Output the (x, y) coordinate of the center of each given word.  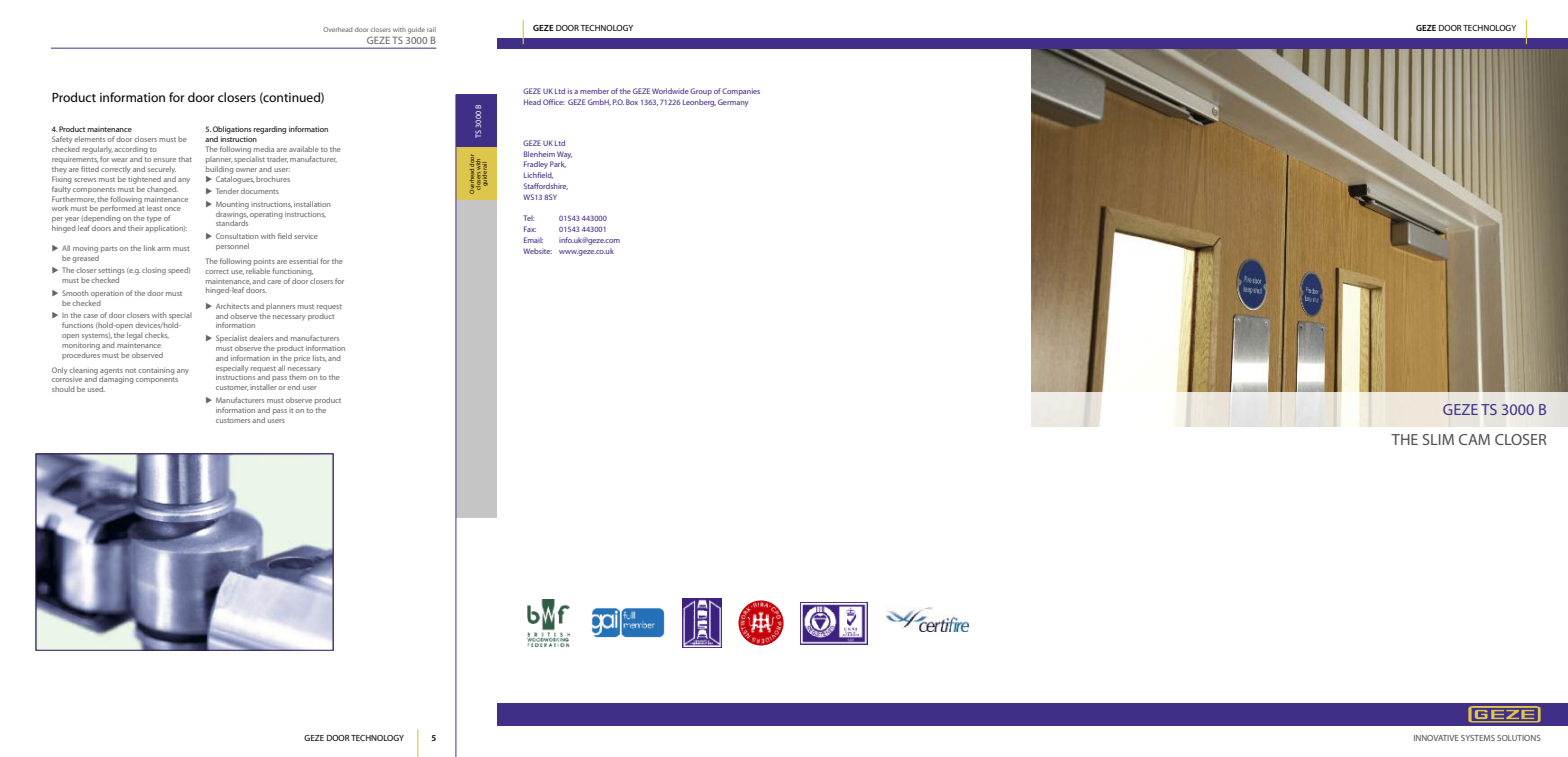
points (264, 262)
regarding (269, 130)
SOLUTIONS (1519, 738)
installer (263, 387)
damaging (116, 380)
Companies (741, 92)
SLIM (1438, 439)
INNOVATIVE (1436, 738)
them (297, 377)
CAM (1474, 439)
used (96, 389)
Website (537, 251)
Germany (733, 103)
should (63, 389)
